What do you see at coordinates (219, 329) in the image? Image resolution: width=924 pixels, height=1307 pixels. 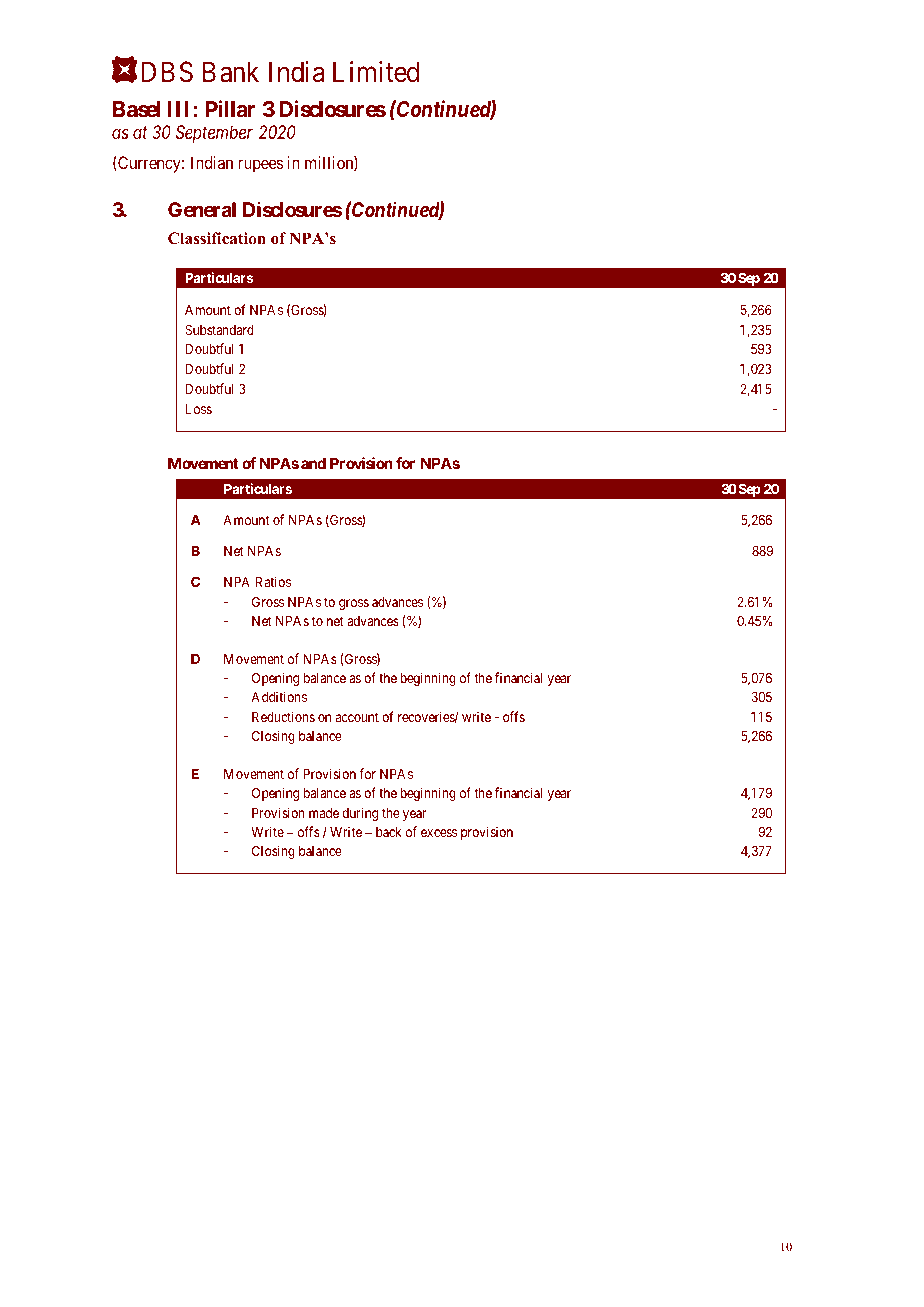 I see `Substandard` at bounding box center [219, 329].
